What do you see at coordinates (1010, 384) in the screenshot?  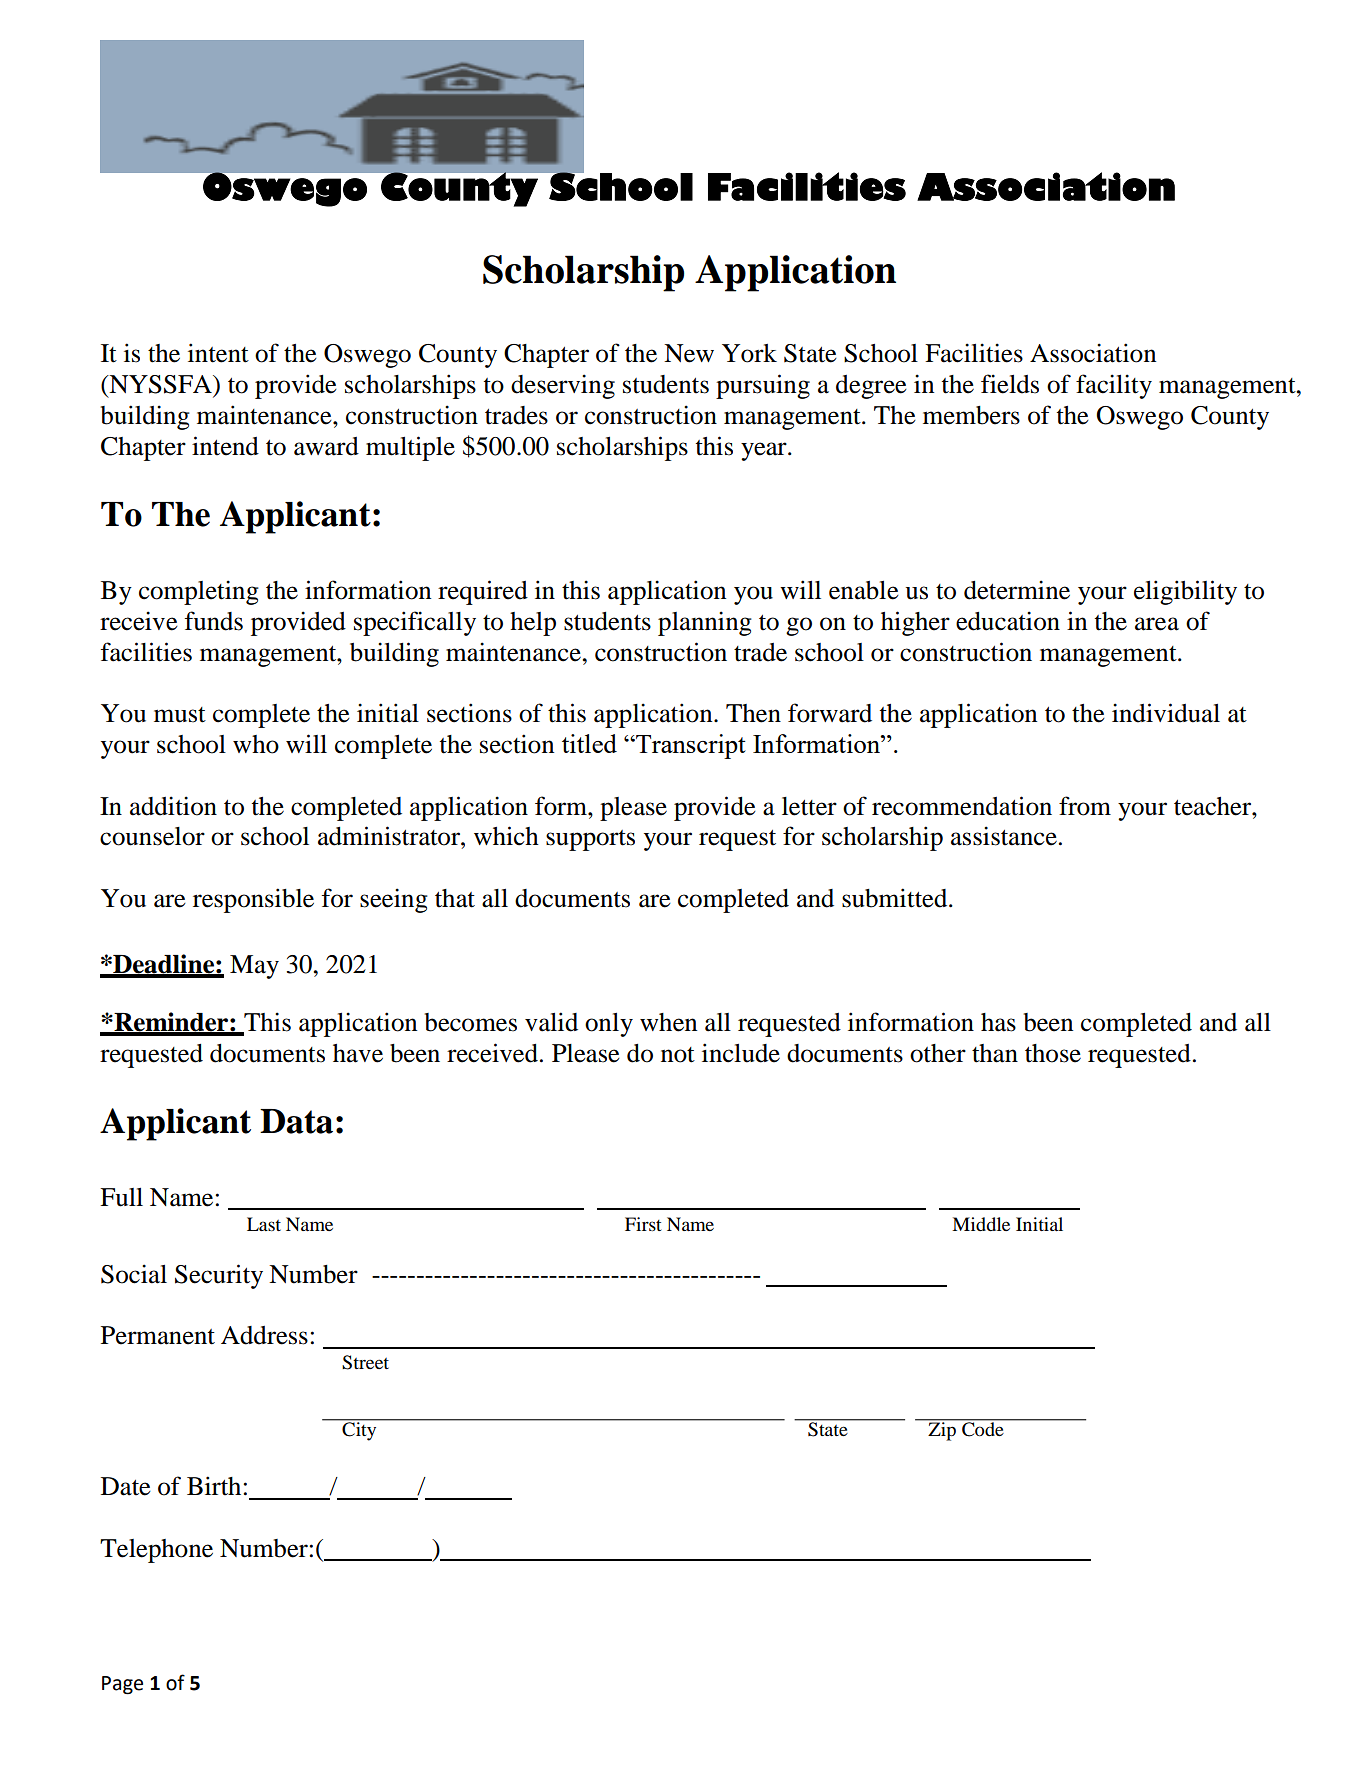 I see `fields` at bounding box center [1010, 384].
